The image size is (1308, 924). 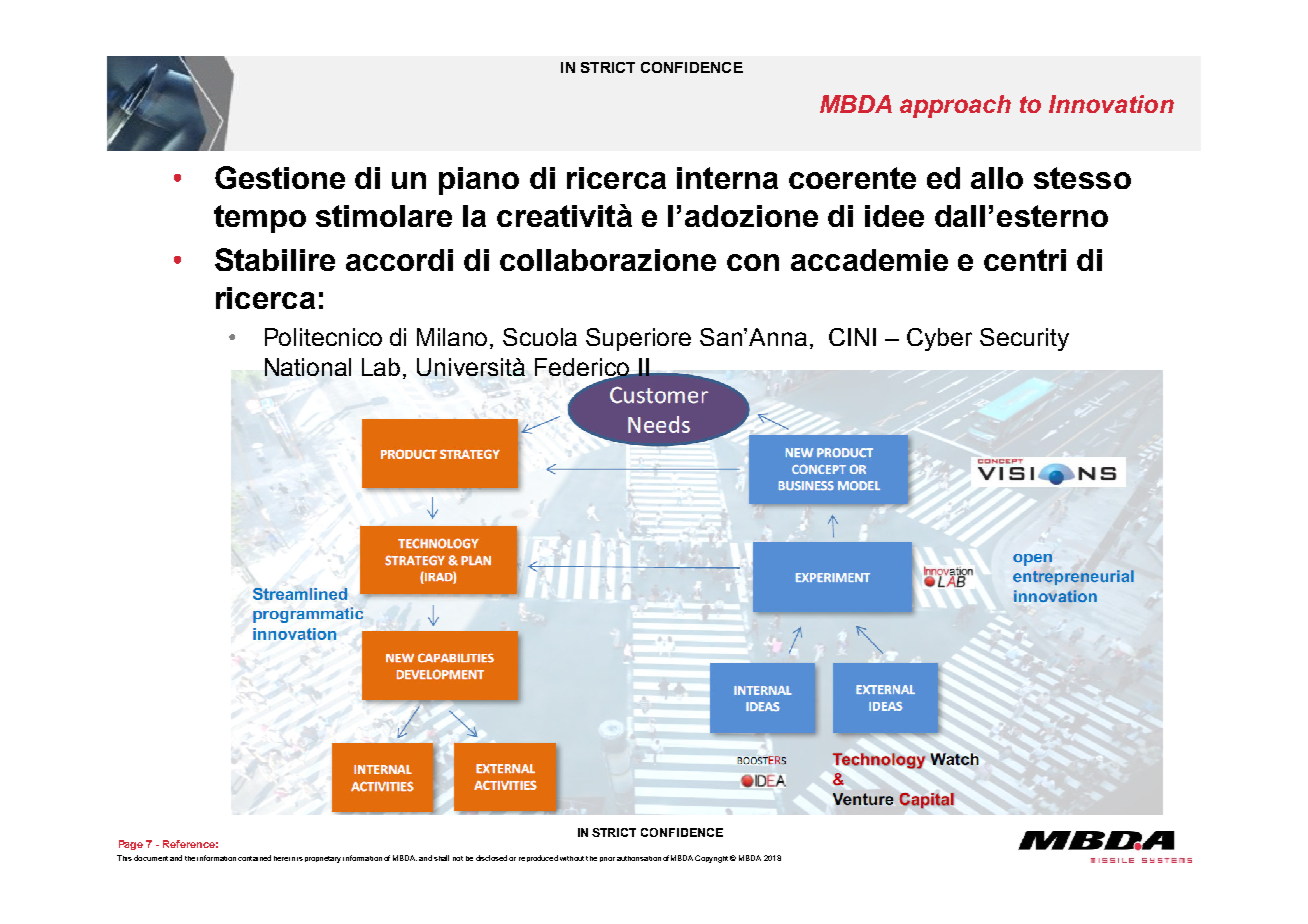 What do you see at coordinates (1024, 339) in the screenshot?
I see `Security` at bounding box center [1024, 339].
